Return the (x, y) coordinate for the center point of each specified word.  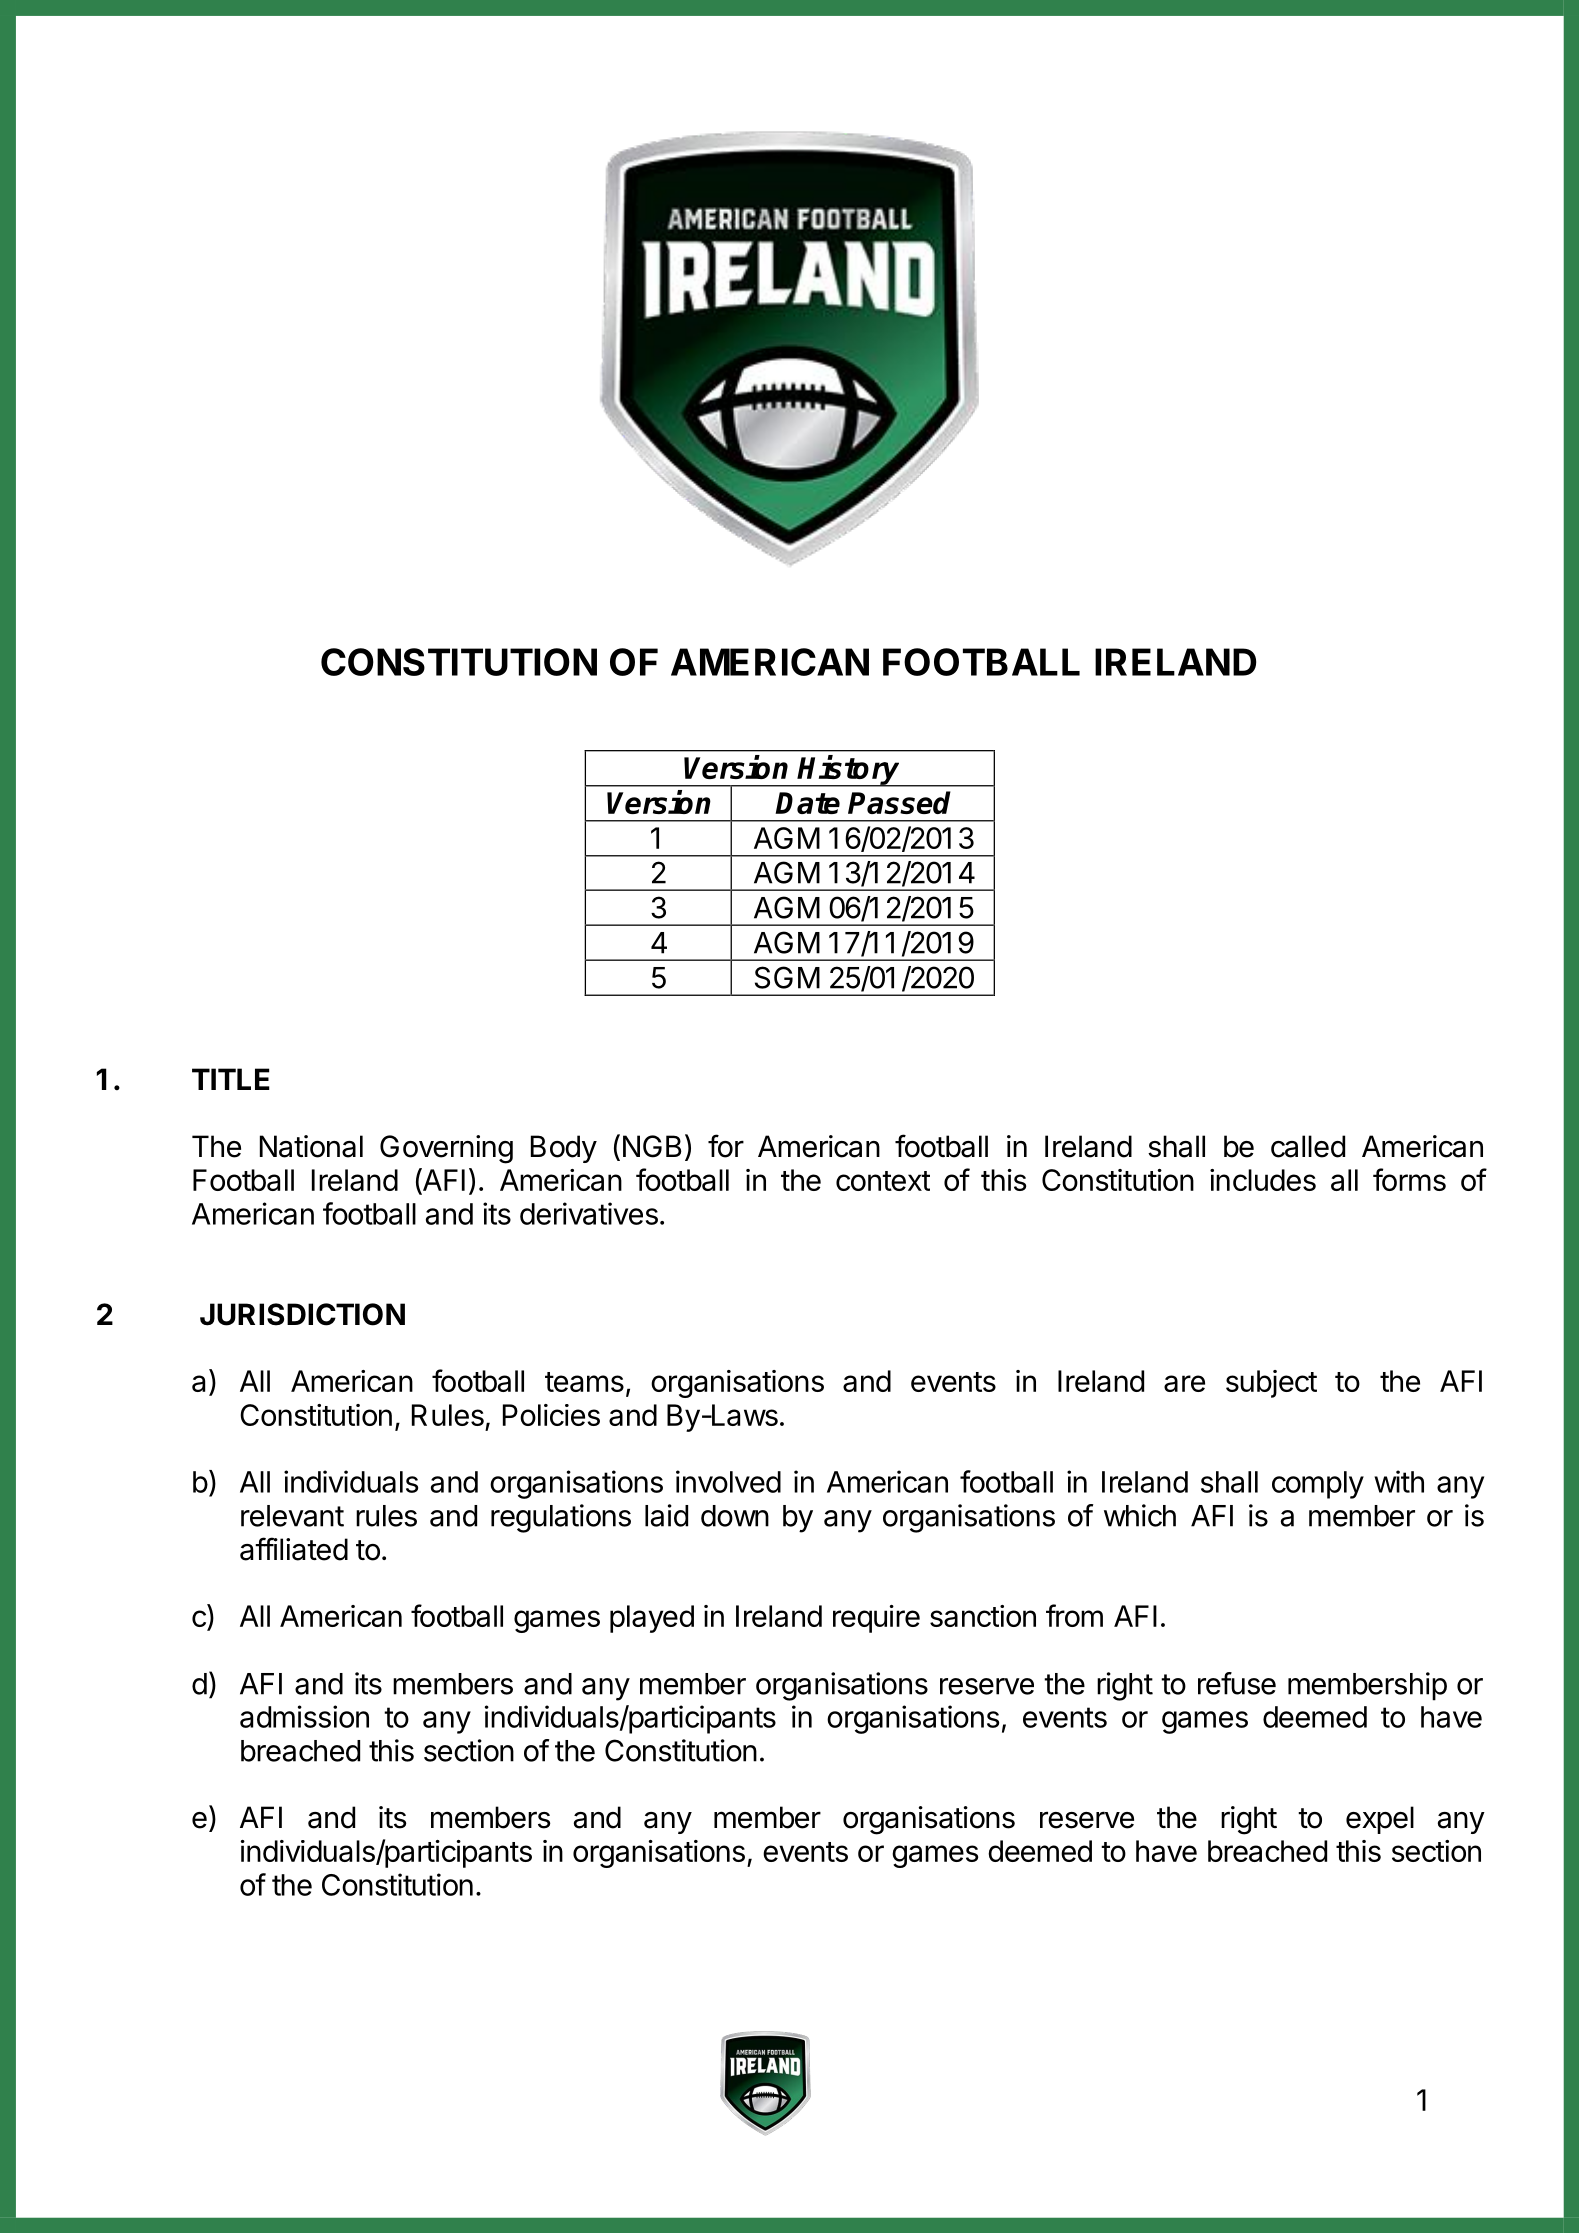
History (850, 771)
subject (1271, 1384)
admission (304, 1716)
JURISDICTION (302, 1314)
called (1308, 1146)
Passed (899, 802)
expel (1380, 1820)
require (876, 1619)
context (883, 1181)
